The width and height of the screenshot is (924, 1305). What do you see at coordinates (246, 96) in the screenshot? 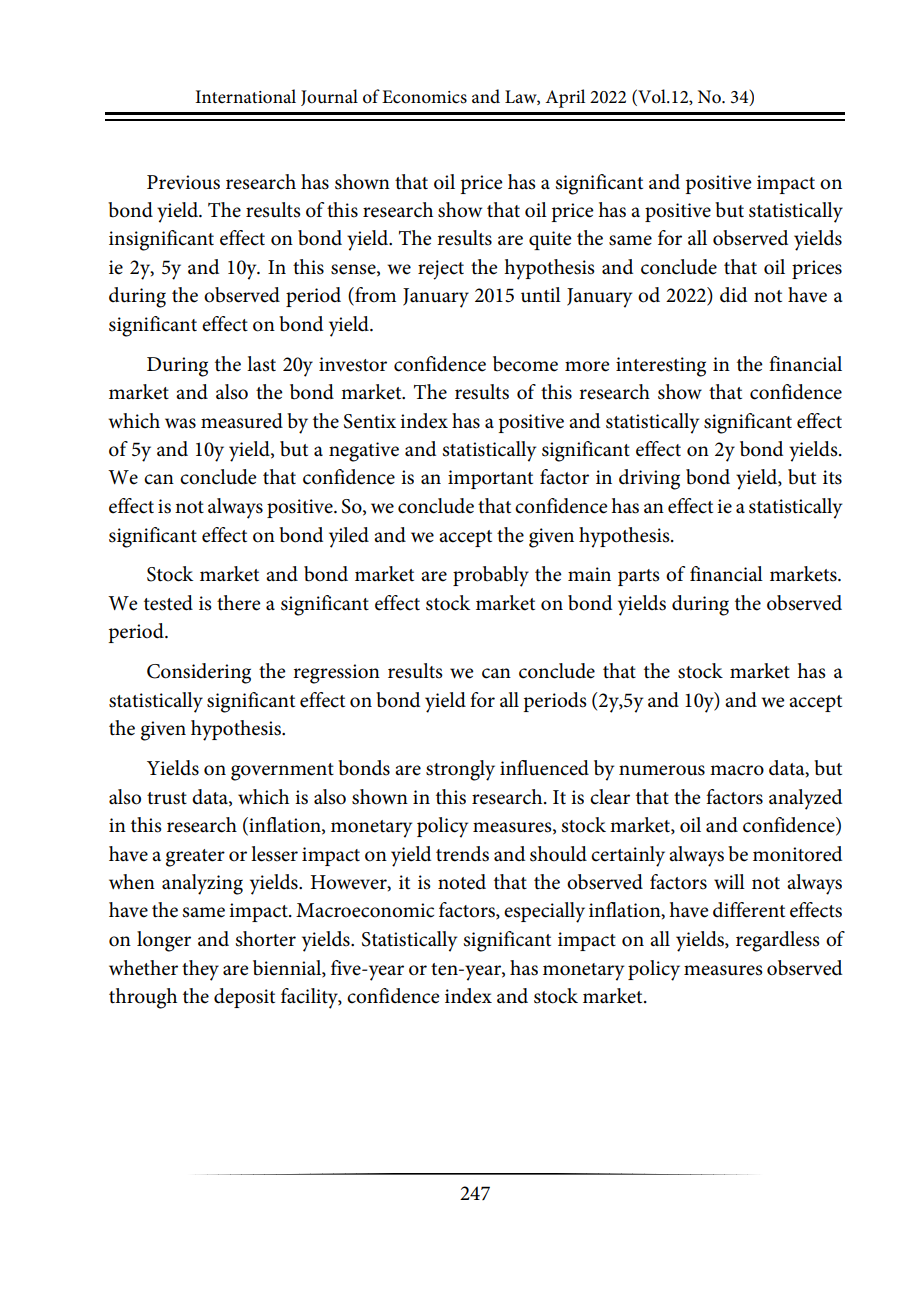
I see `International` at bounding box center [246, 96].
